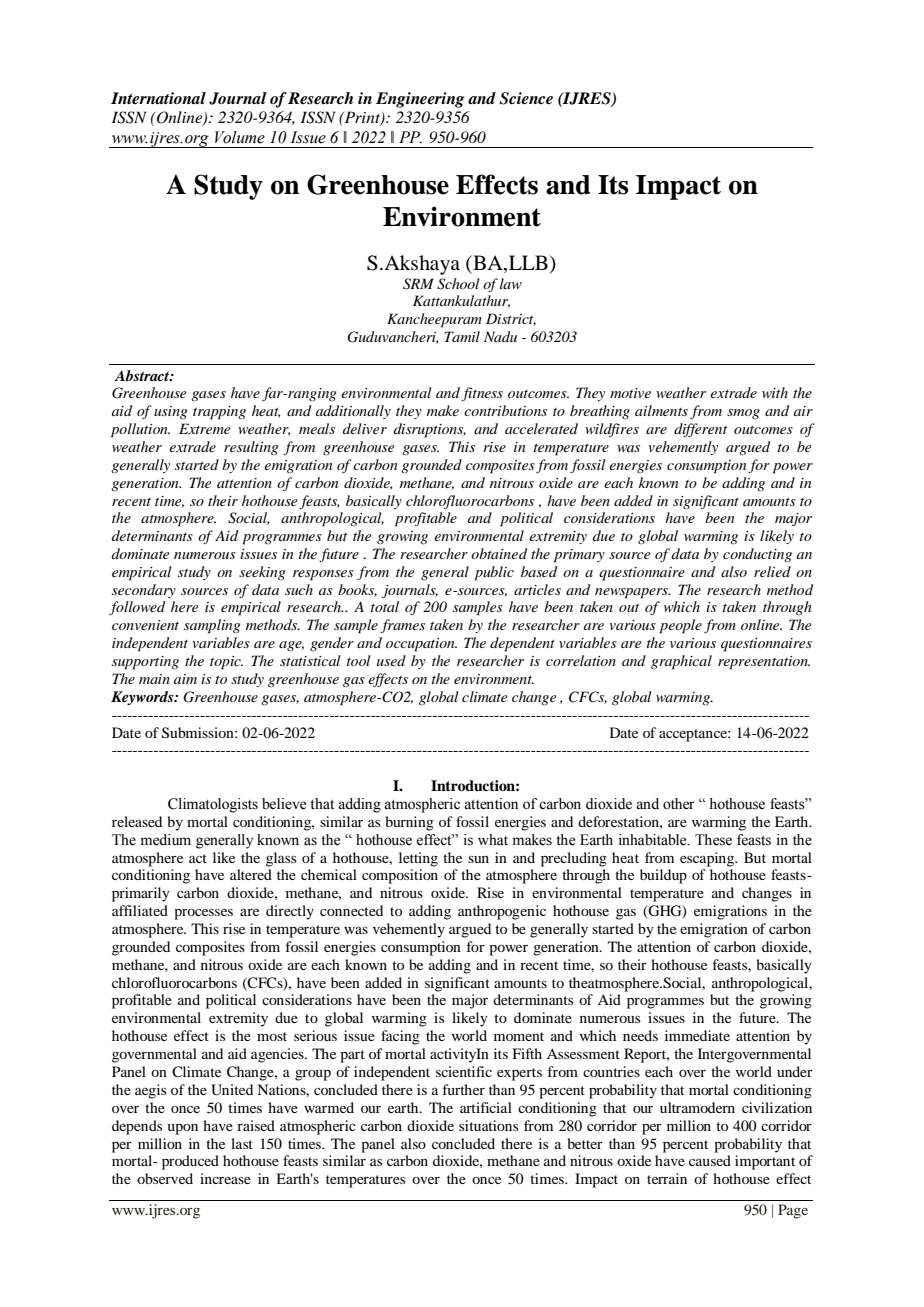  Describe the element at coordinates (667, 1178) in the document. I see `terrain` at that location.
